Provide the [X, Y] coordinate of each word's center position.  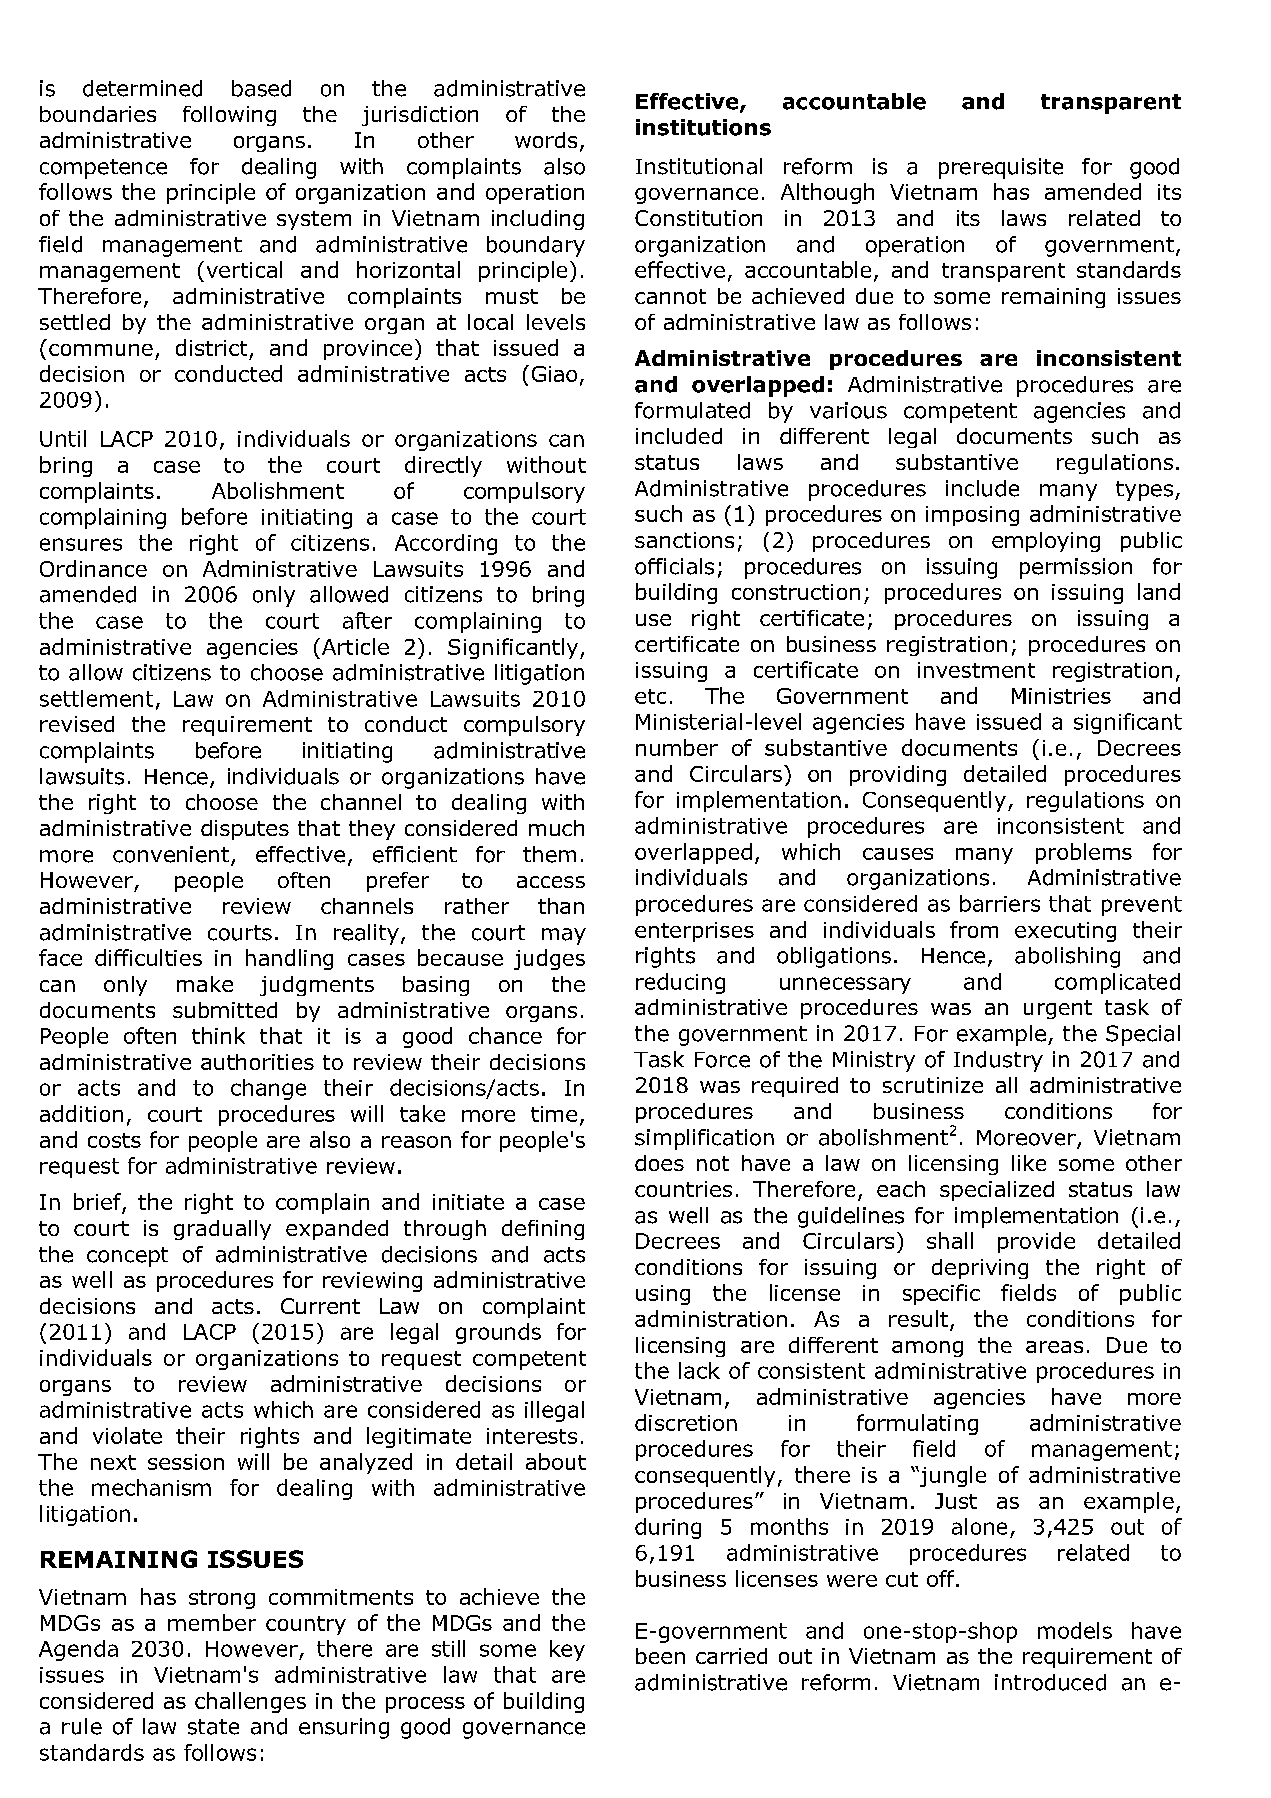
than [561, 906]
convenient [171, 854]
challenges [250, 1702]
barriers [1000, 903]
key [567, 1650]
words [546, 140]
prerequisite [1001, 168]
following [229, 116]
